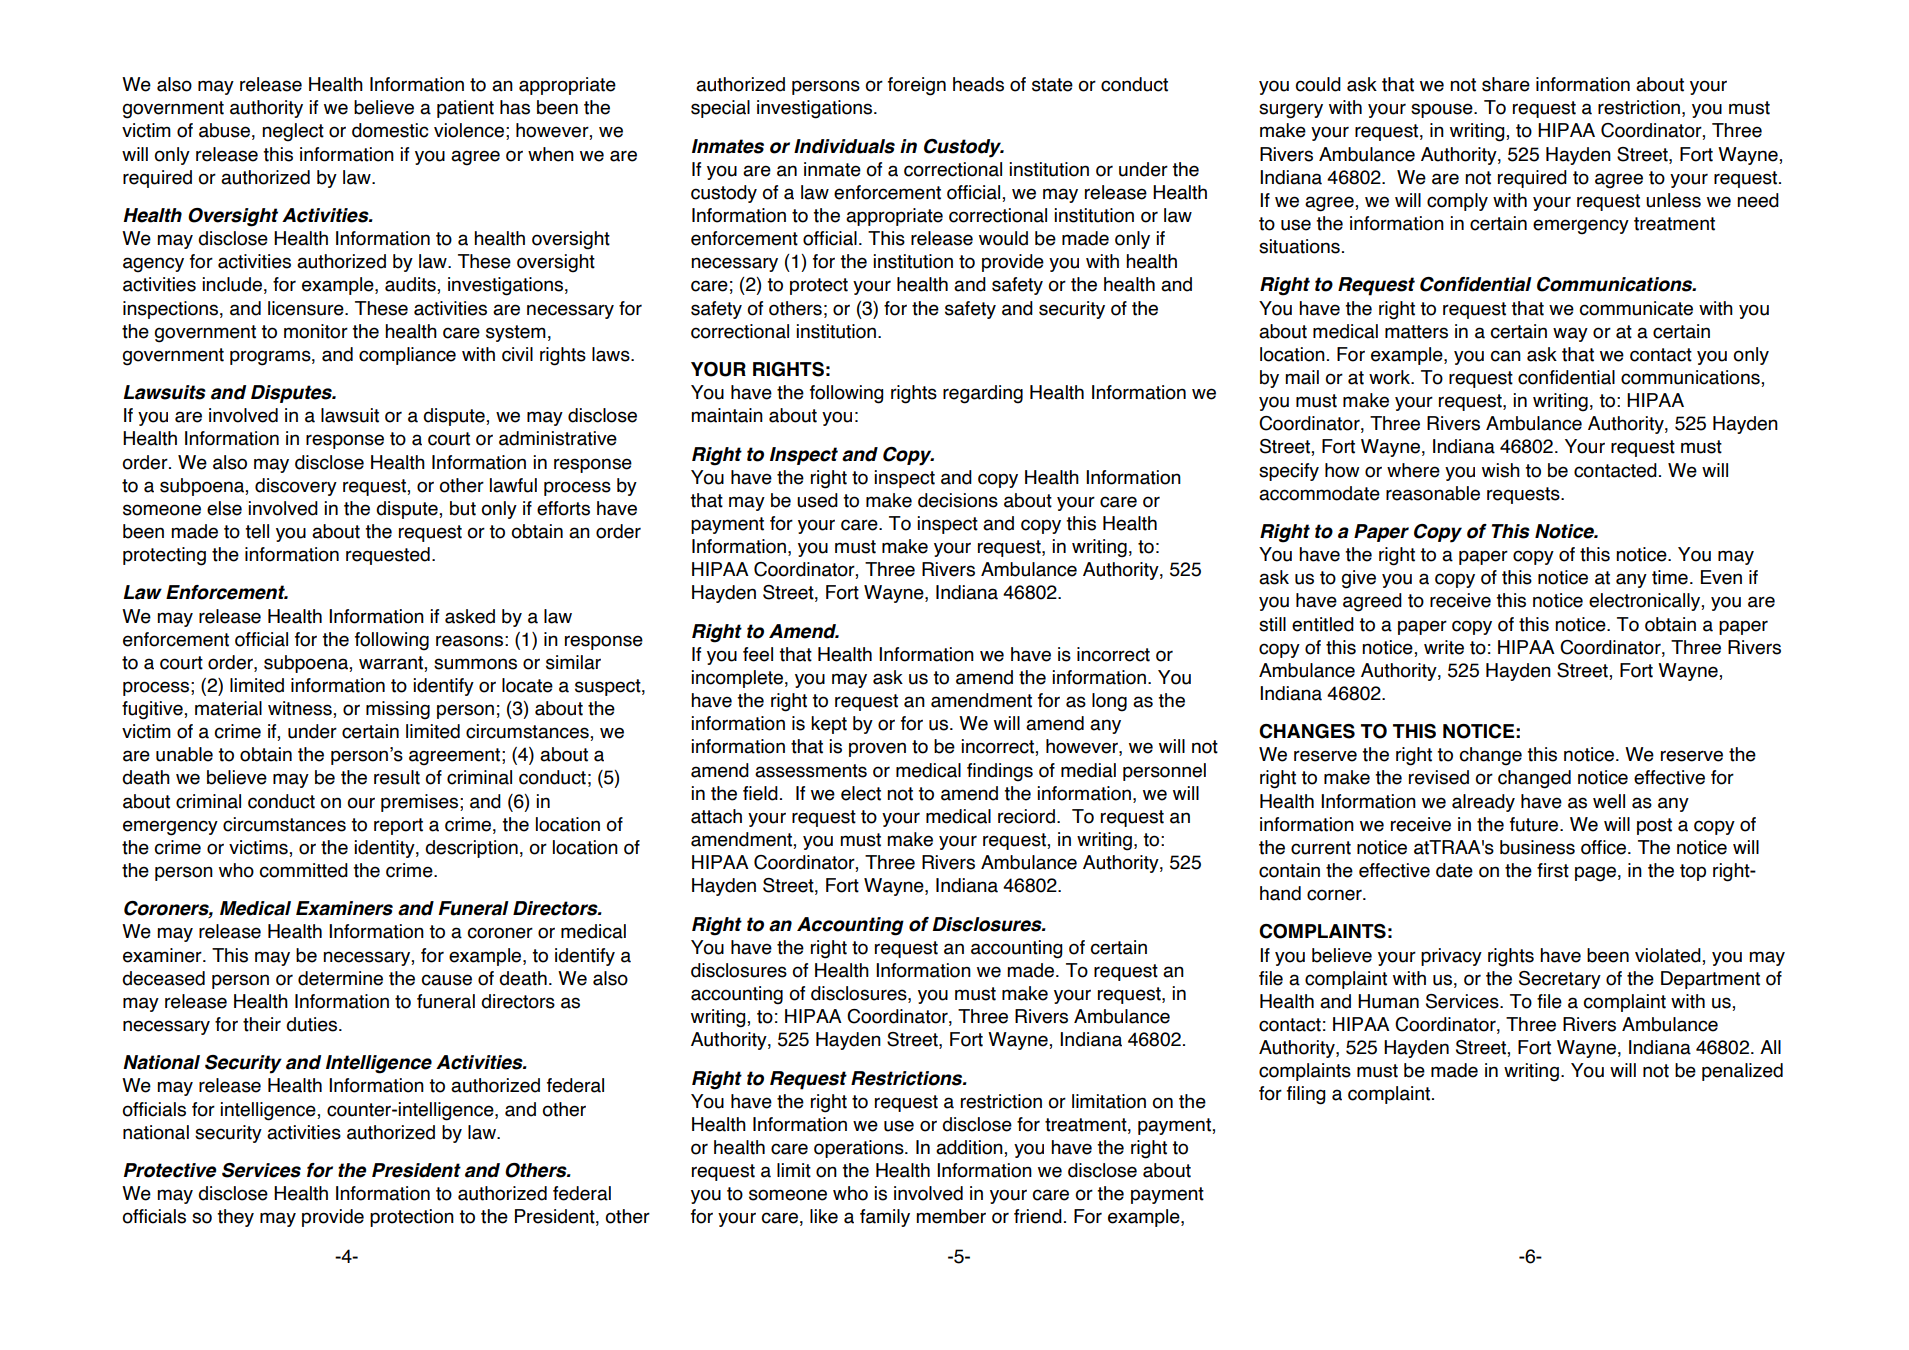 The width and height of the image is (1909, 1350). Describe the element at coordinates (235, 1218) in the image. I see `they` at that location.
